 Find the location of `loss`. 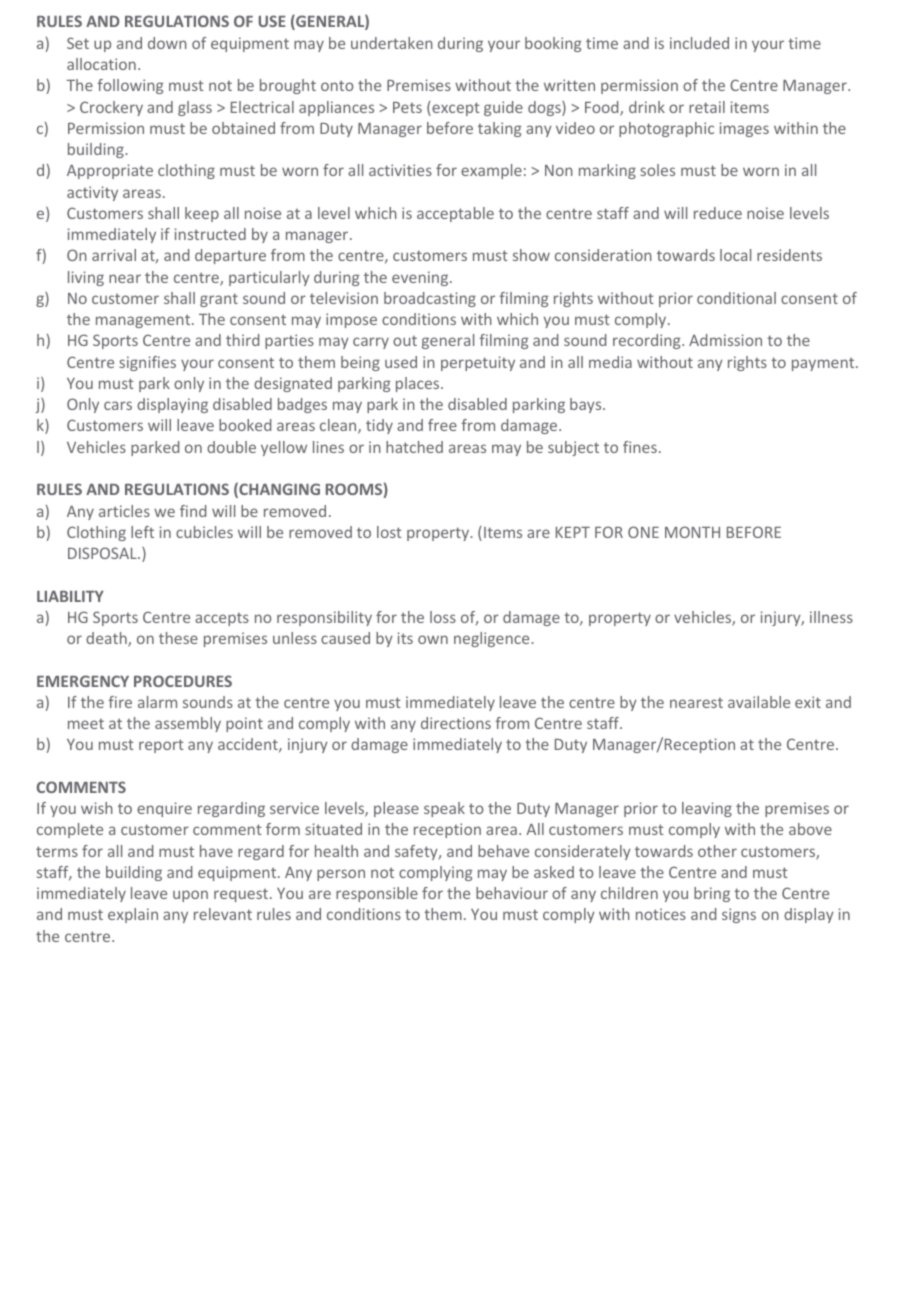

loss is located at coordinates (443, 617).
